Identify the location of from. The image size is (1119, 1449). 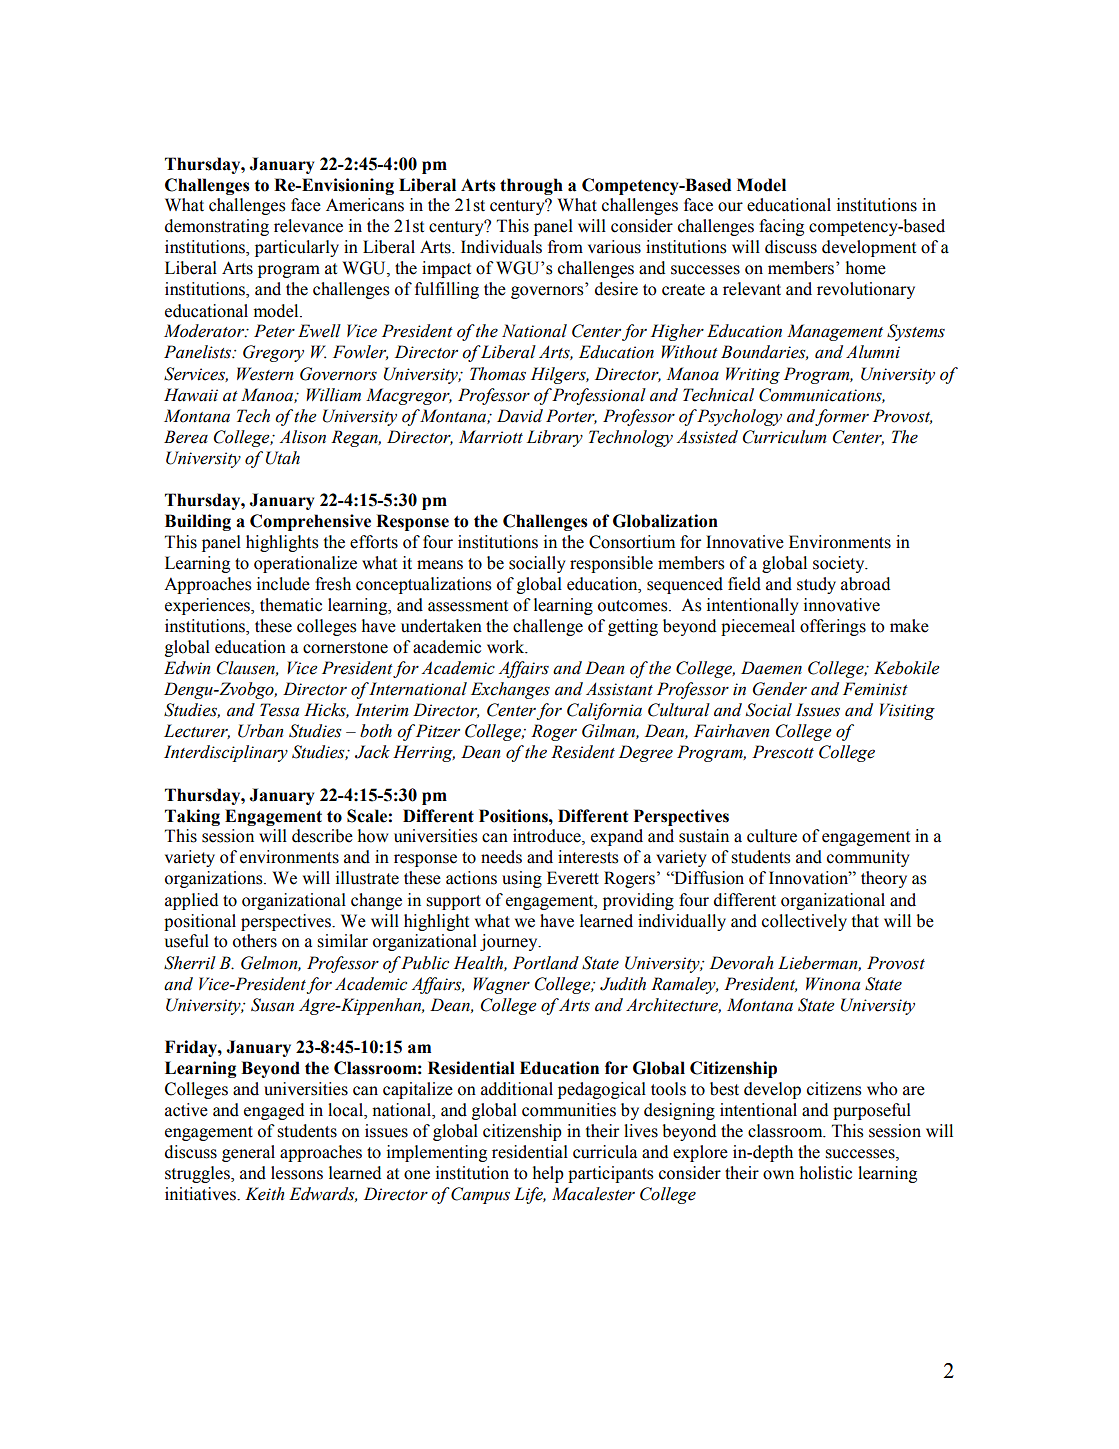
(565, 247).
